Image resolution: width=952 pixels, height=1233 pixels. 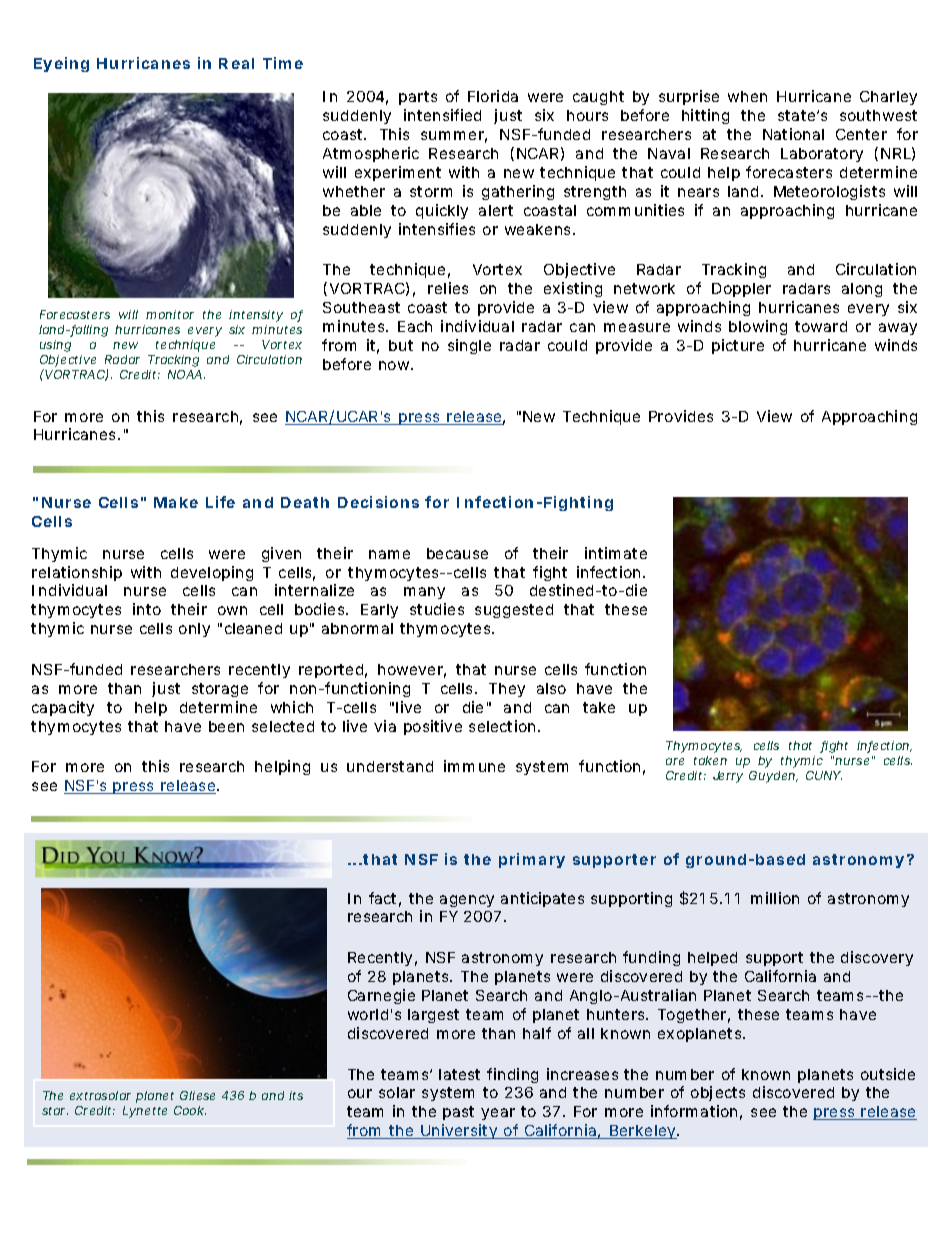 I want to click on objects, so click(x=718, y=1093).
